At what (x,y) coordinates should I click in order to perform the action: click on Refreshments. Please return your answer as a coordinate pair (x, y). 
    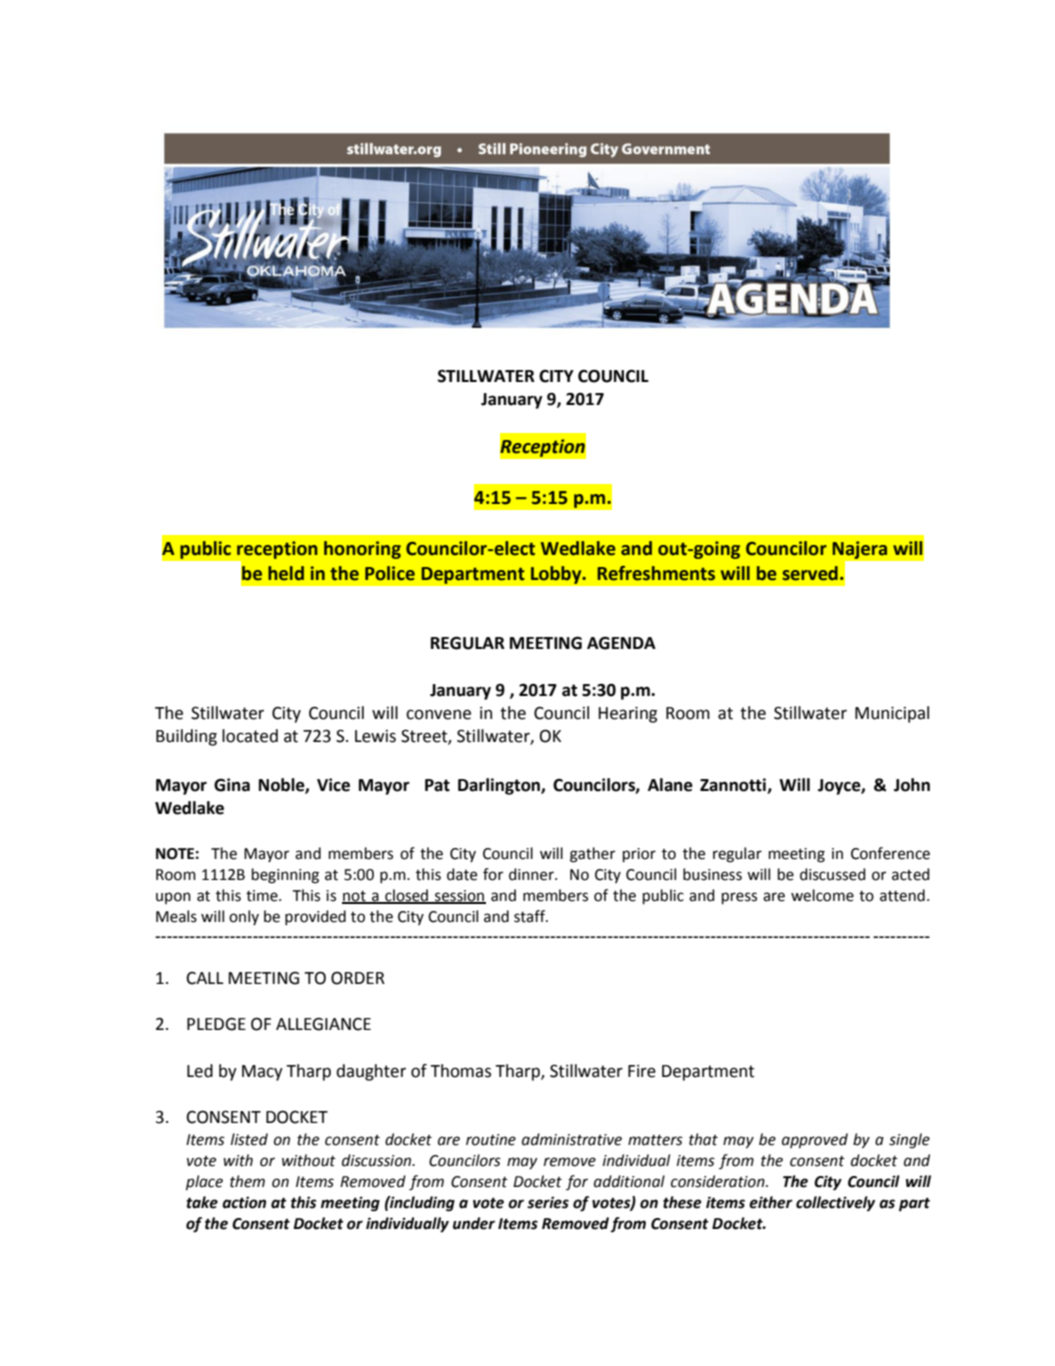
    Looking at the image, I should click on (656, 573).
